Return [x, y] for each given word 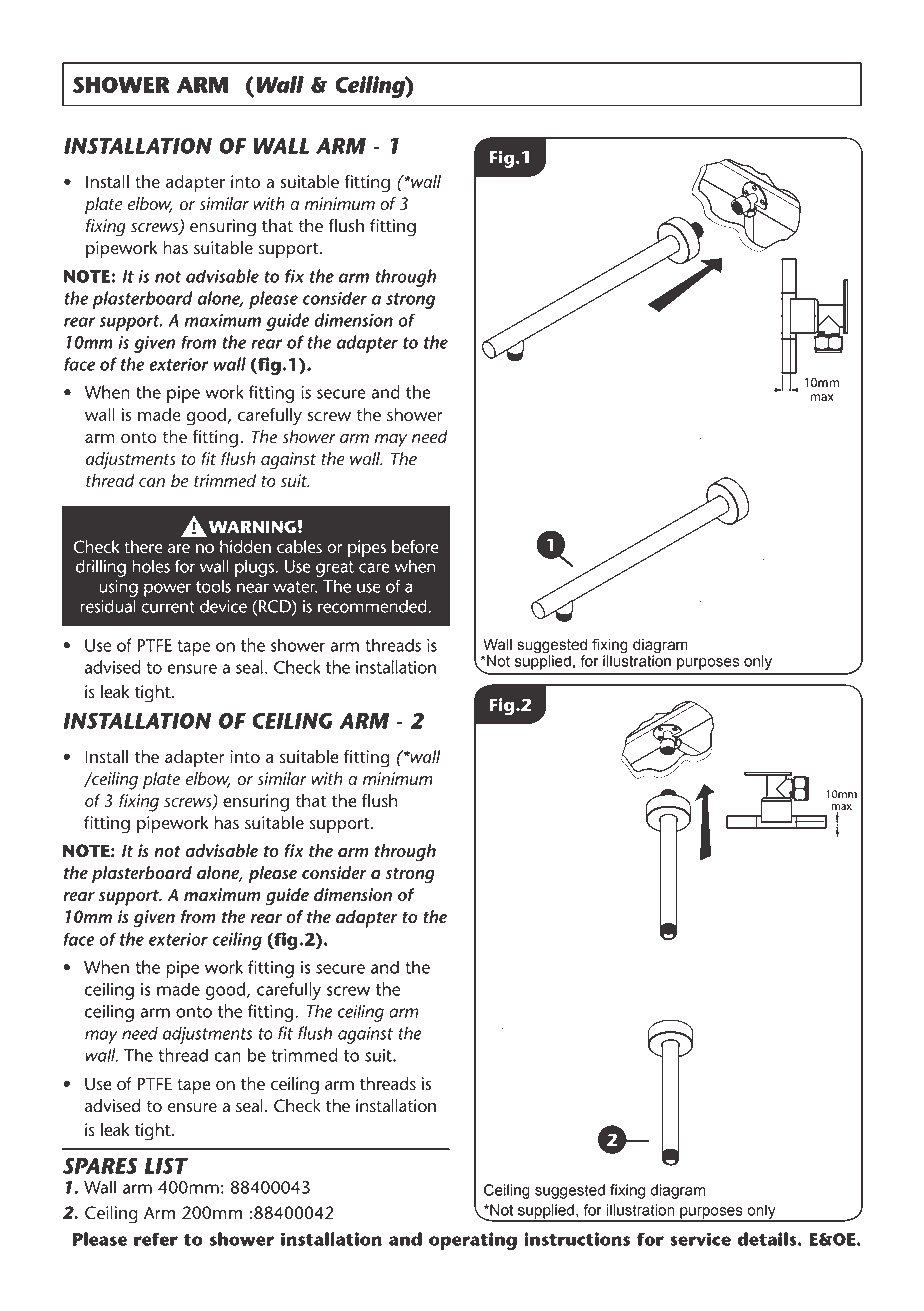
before [415, 547]
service [700, 1239]
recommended [373, 606]
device [223, 606]
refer [156, 1239]
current [168, 607]
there [143, 547]
